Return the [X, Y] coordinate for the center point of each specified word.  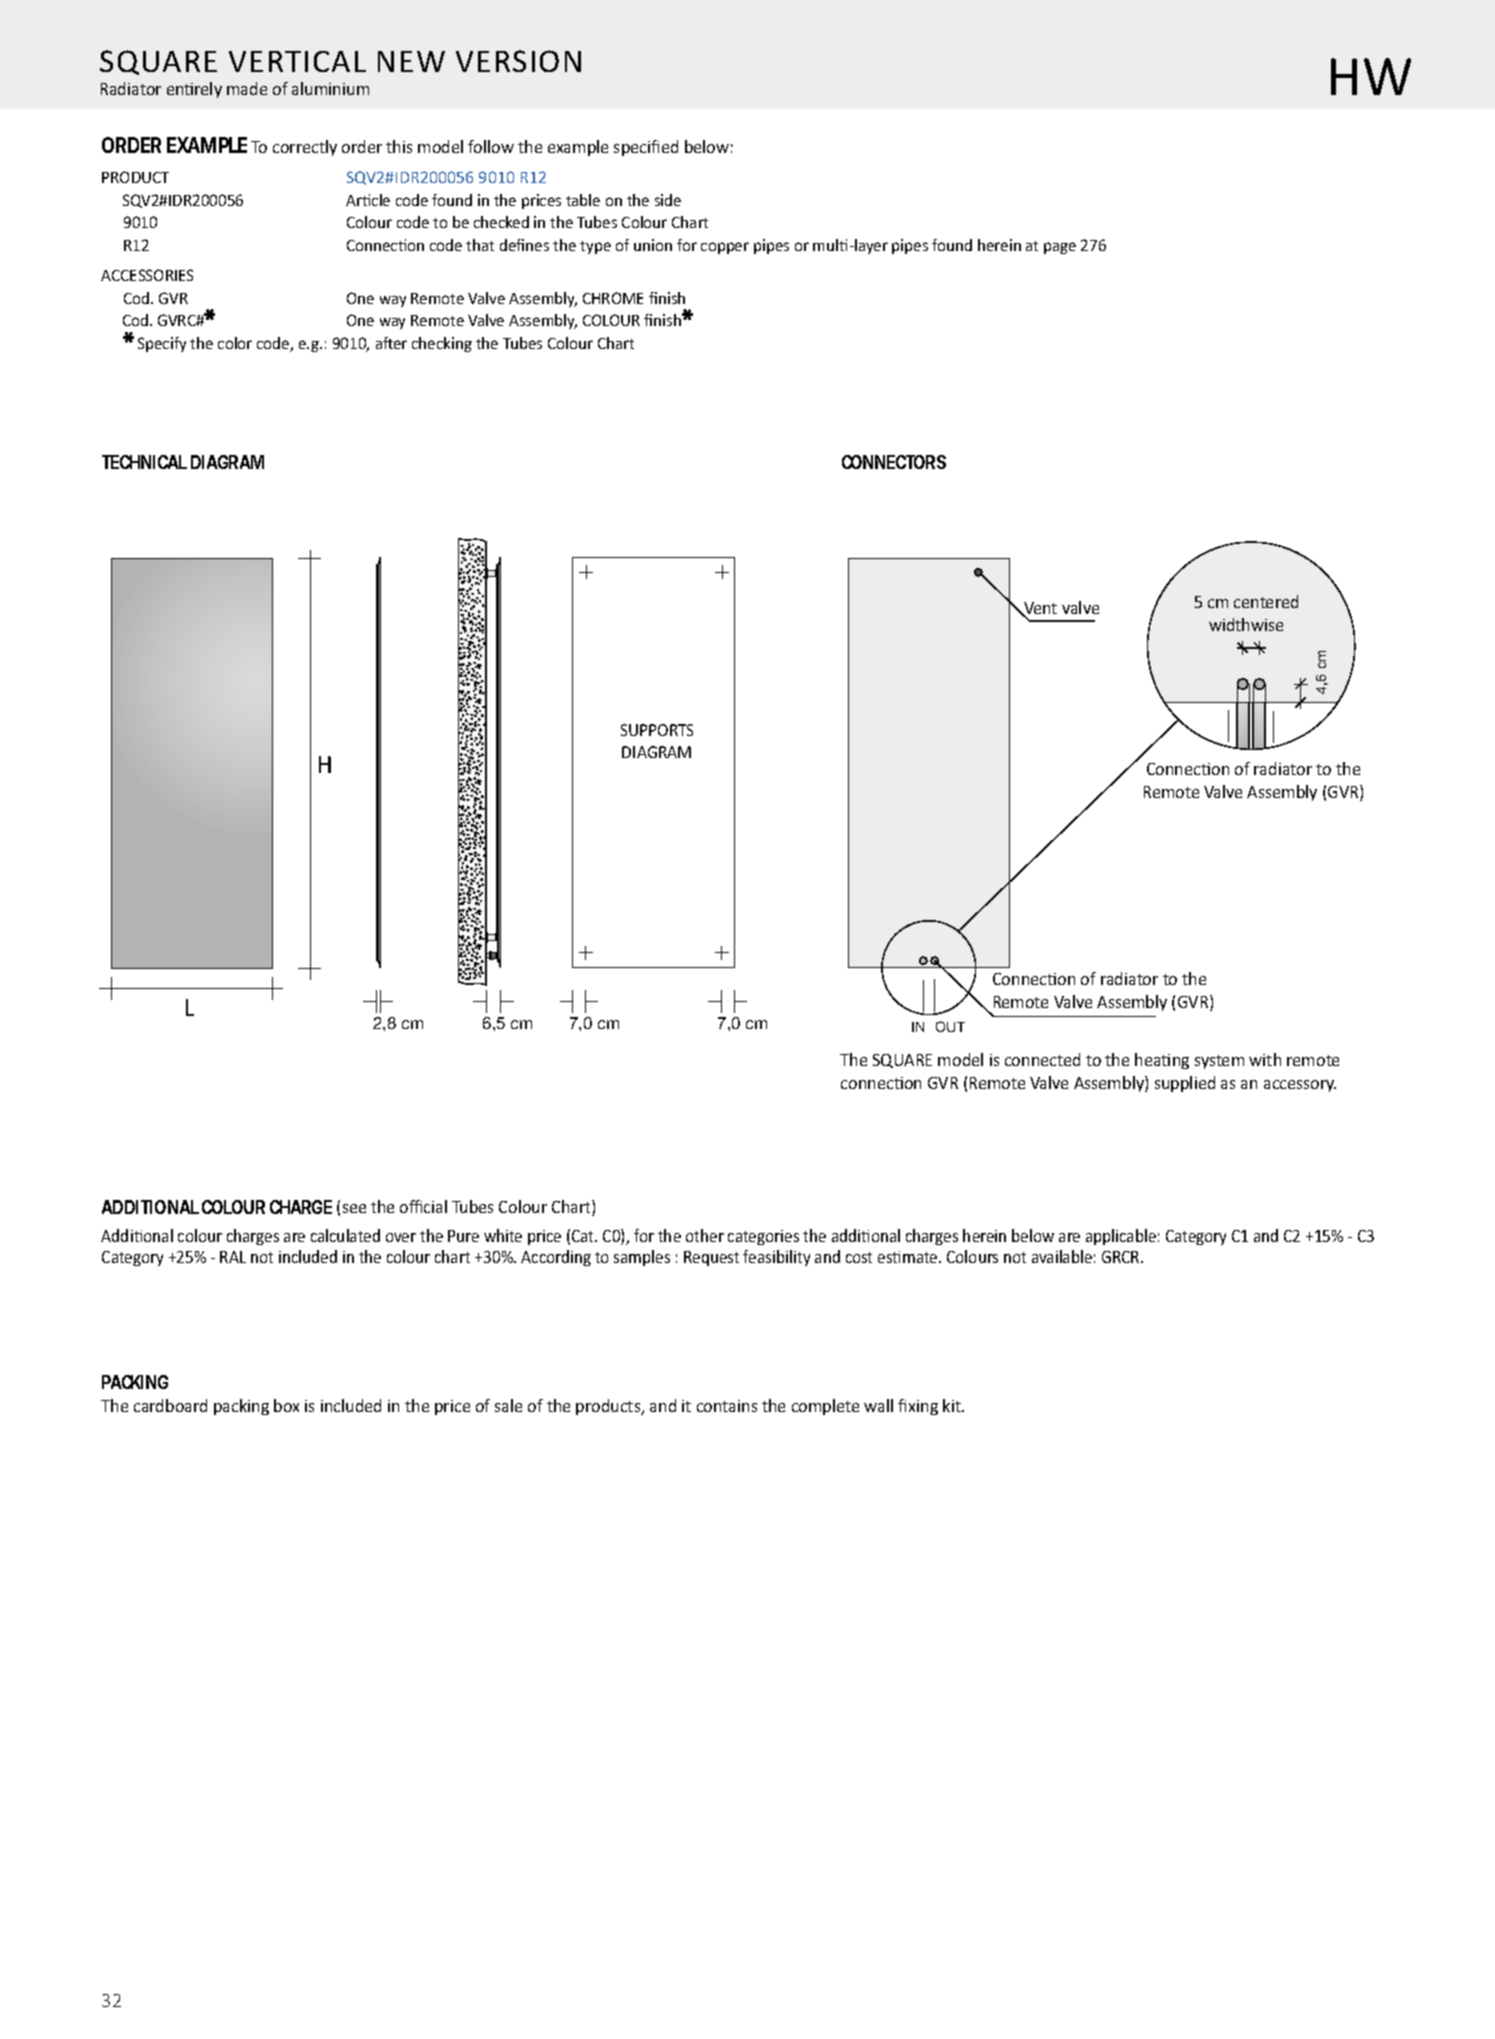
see [354, 1208]
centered [1266, 601]
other [705, 1235]
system [1219, 1062]
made [247, 88]
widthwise [1246, 624]
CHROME [613, 298]
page [1060, 248]
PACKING [135, 1382]
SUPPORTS [657, 730]
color [235, 343]
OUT [950, 1026]
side [668, 200]
